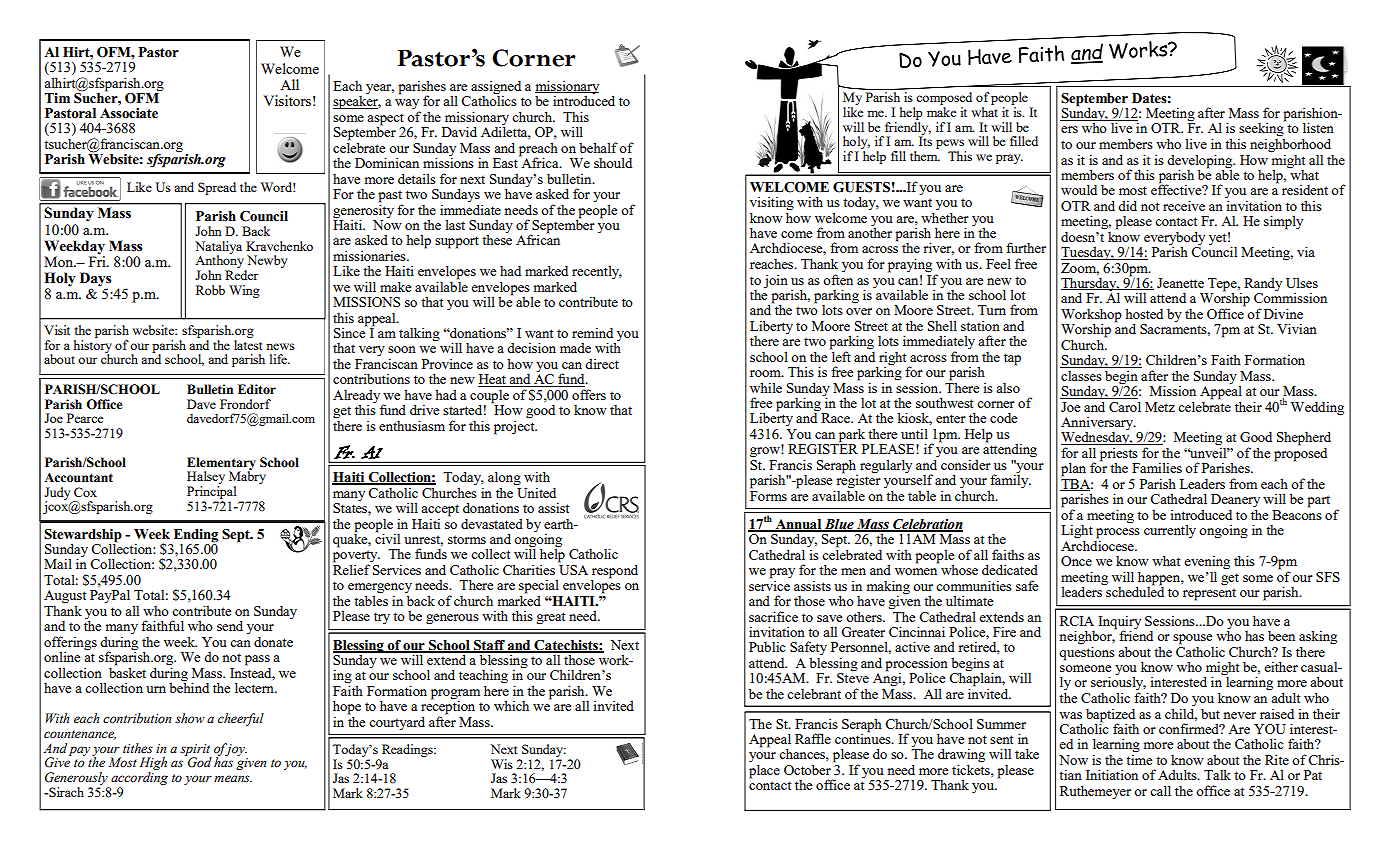  Describe the element at coordinates (199, 761) in the page. I see `God` at that location.
